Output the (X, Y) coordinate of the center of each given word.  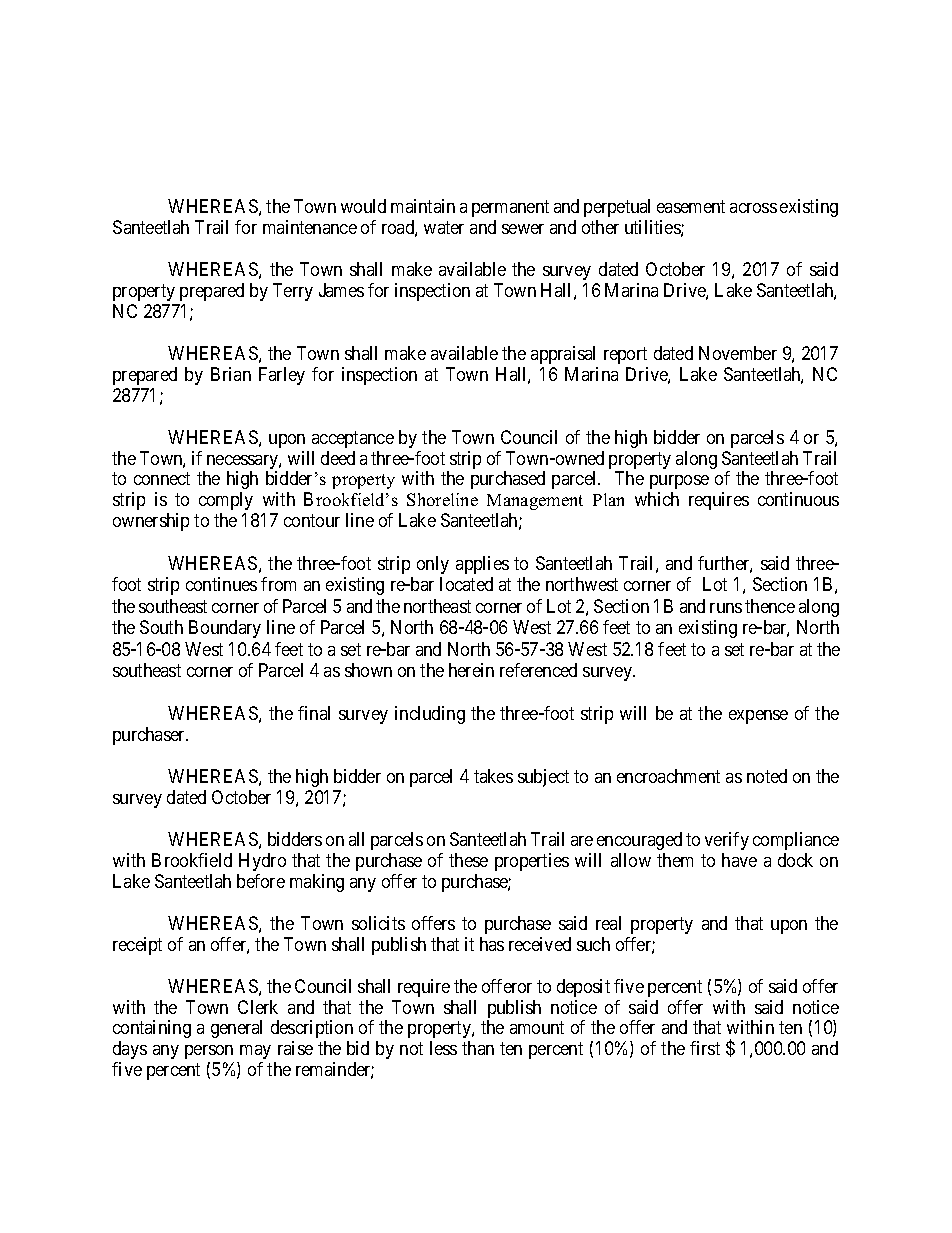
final (314, 713)
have (739, 860)
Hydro (262, 862)
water (444, 227)
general (236, 1029)
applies (482, 565)
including (430, 715)
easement (691, 206)
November (738, 353)
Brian (231, 374)
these (468, 860)
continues (221, 584)
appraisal (563, 355)
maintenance (310, 227)
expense (758, 717)
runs (726, 608)
